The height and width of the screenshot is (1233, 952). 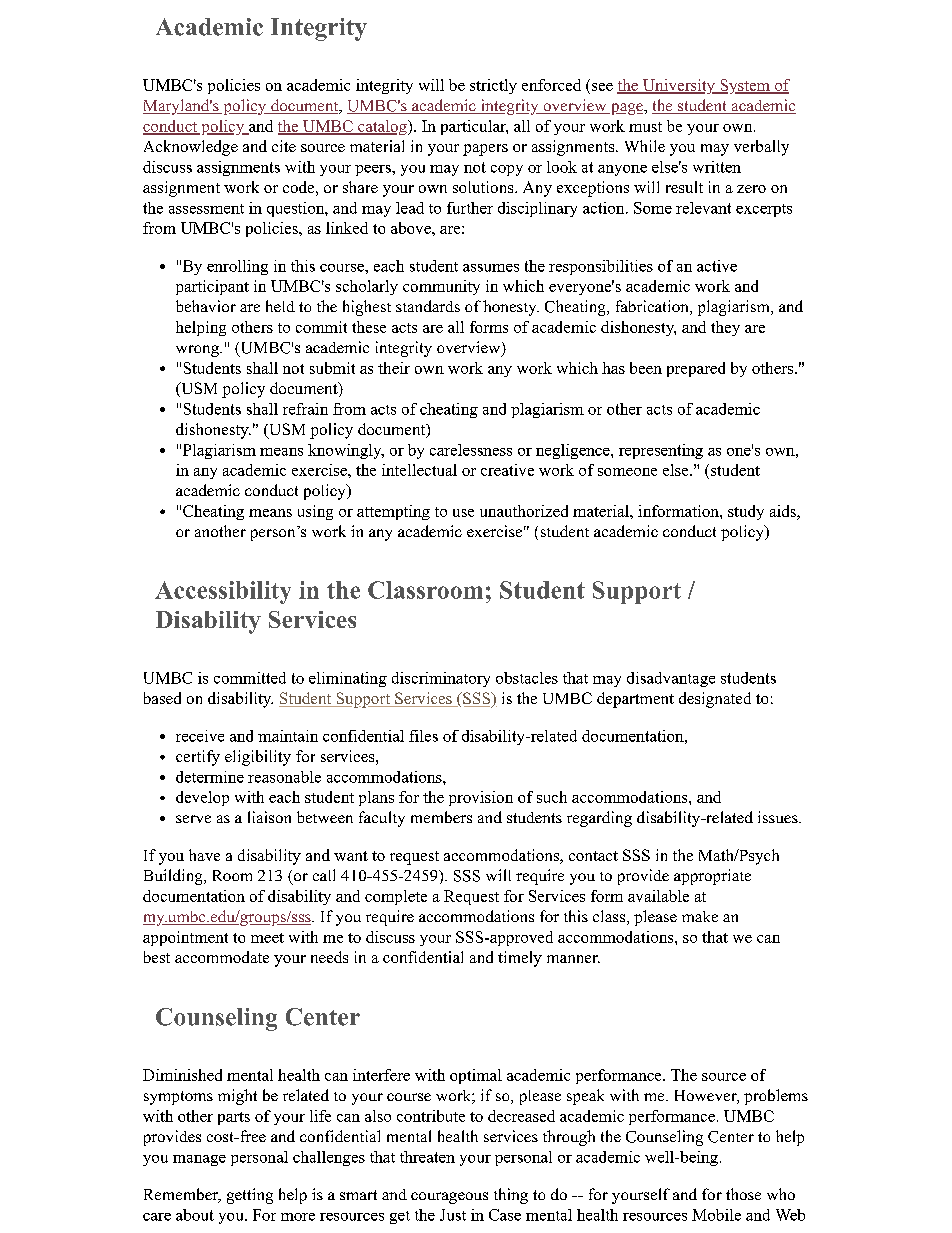 I want to click on courageous, so click(x=449, y=1198).
